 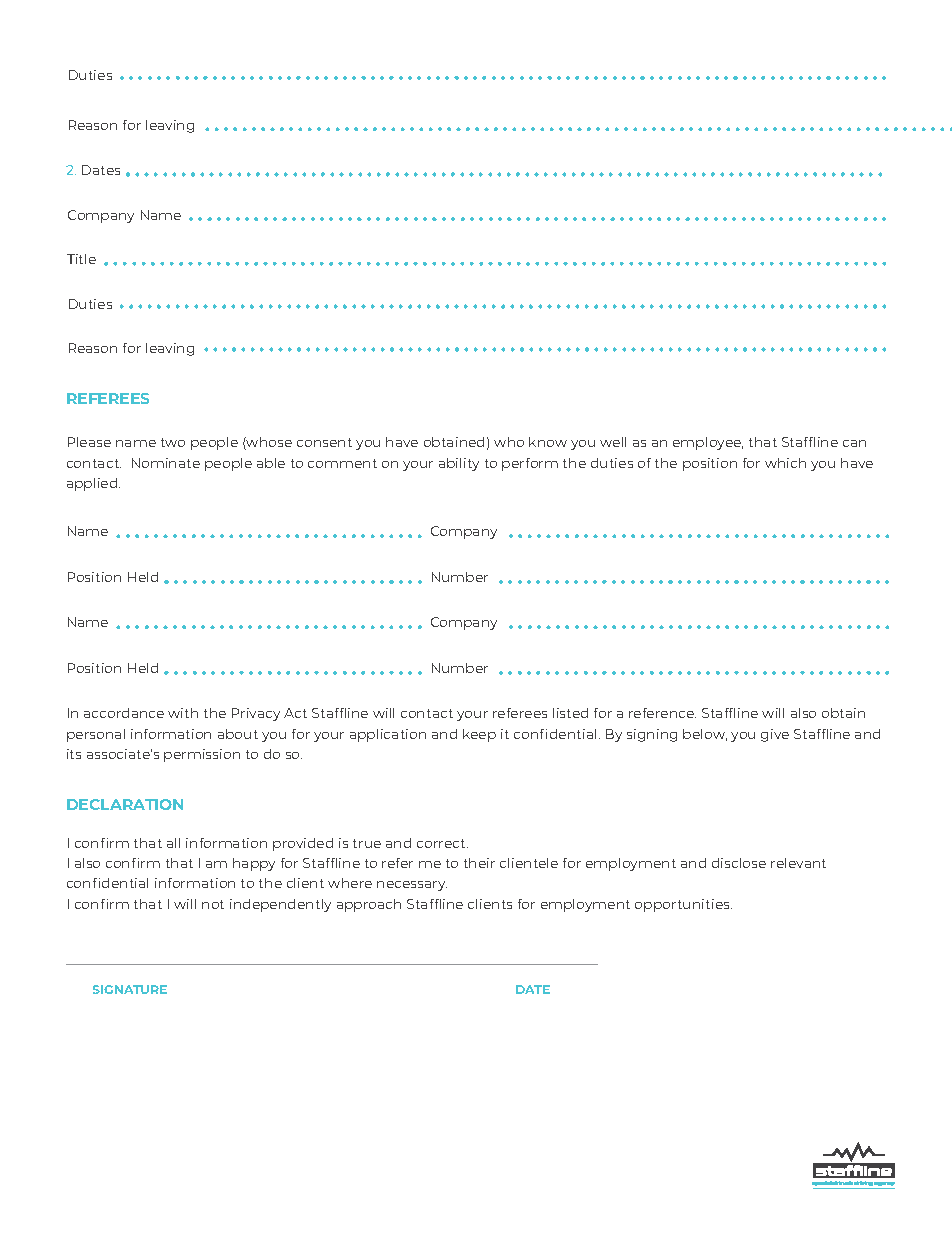 What do you see at coordinates (81, 259) in the screenshot?
I see `Title` at bounding box center [81, 259].
